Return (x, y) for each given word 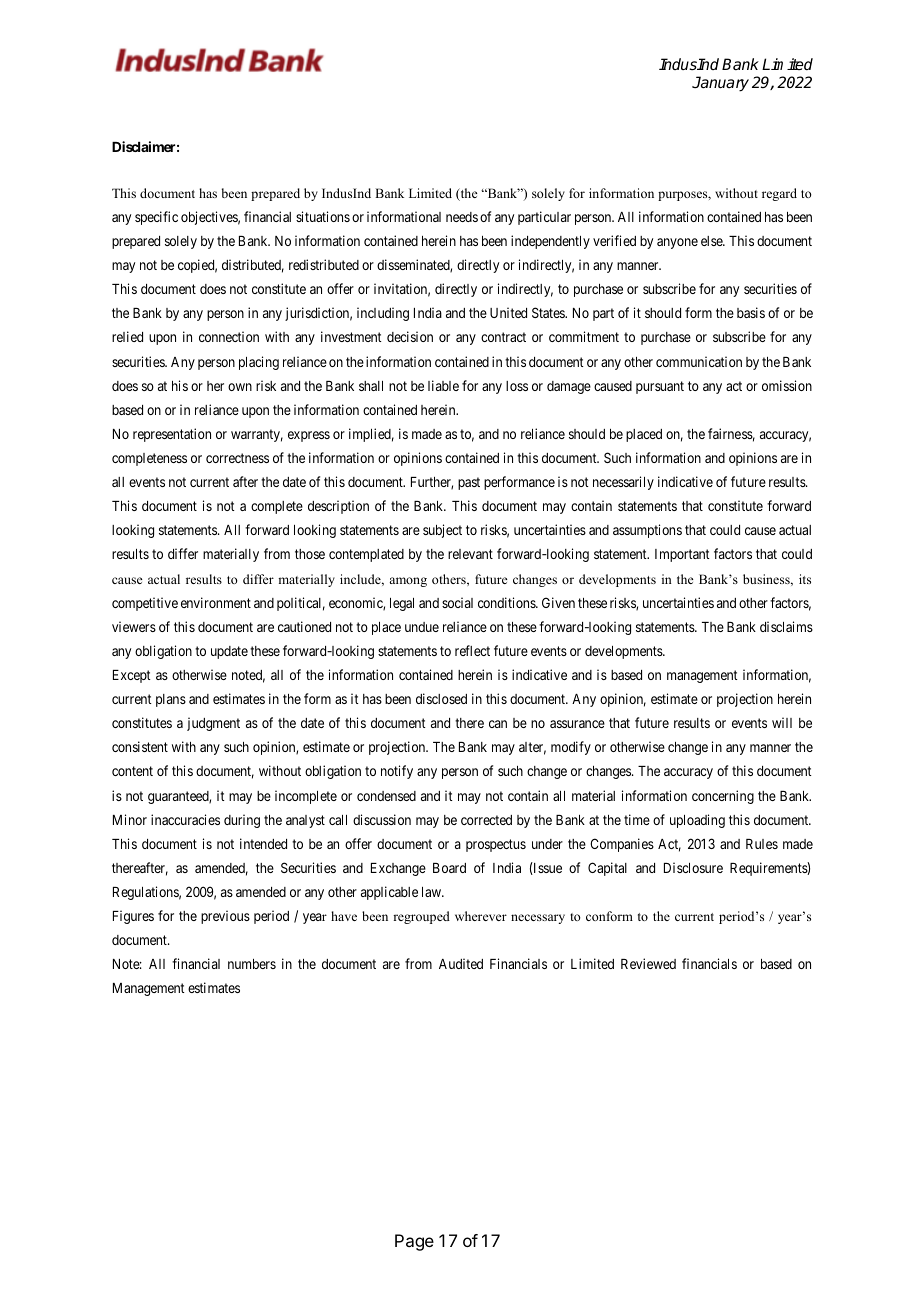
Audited (461, 963)
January (720, 84)
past (469, 483)
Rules (762, 844)
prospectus (496, 845)
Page (414, 1242)
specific (156, 218)
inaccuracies (185, 819)
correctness (237, 458)
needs (462, 217)
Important (682, 555)
